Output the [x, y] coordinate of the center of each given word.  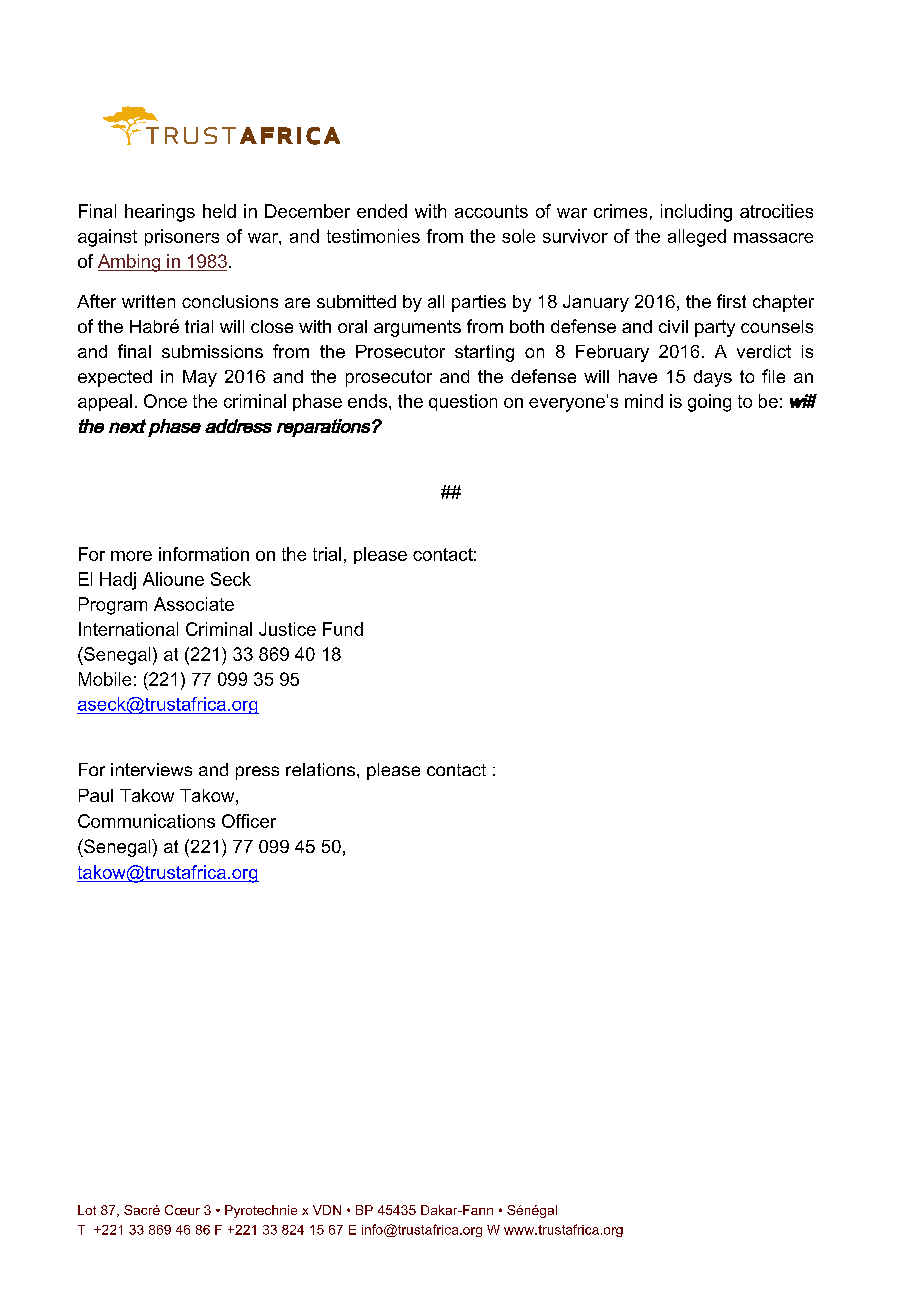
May [200, 378]
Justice [287, 629]
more [131, 556]
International [128, 629]
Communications [146, 821]
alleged [697, 238]
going [709, 403]
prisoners [182, 237]
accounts [491, 211]
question [463, 402]
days [713, 378]
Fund [343, 629]
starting [484, 353]
